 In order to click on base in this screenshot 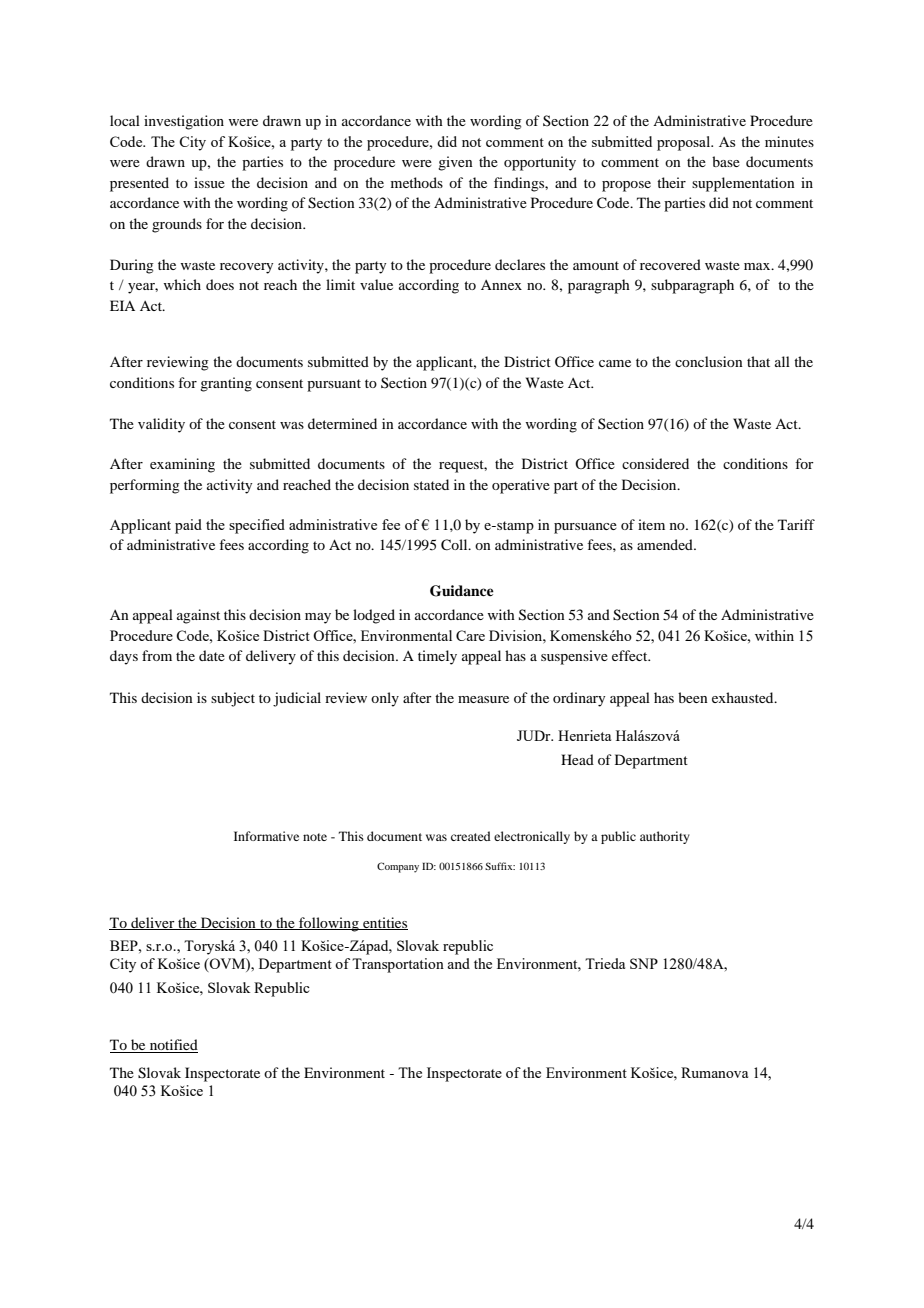, I will do `click(726, 161)`.
